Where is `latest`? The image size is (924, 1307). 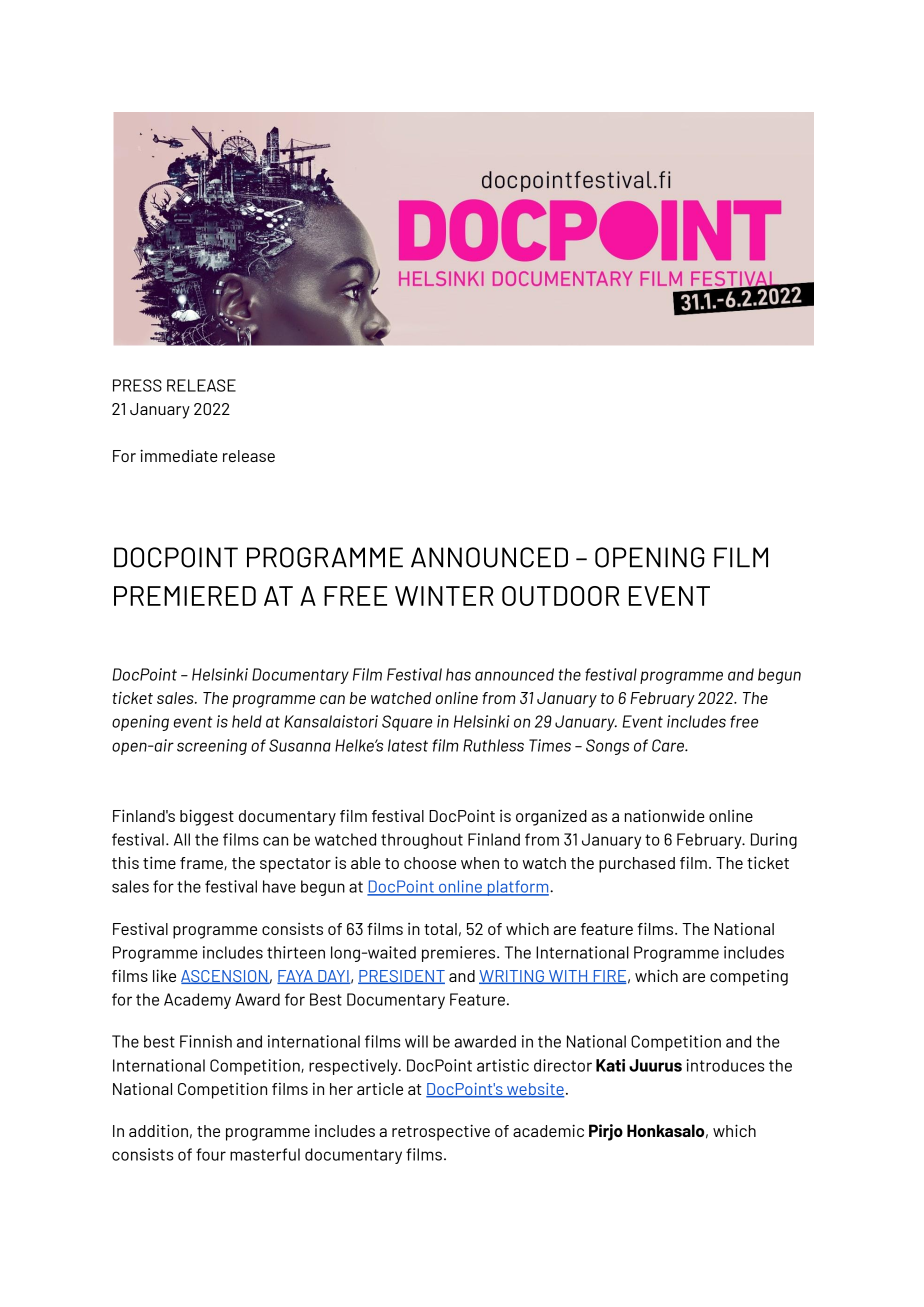 latest is located at coordinates (408, 745).
